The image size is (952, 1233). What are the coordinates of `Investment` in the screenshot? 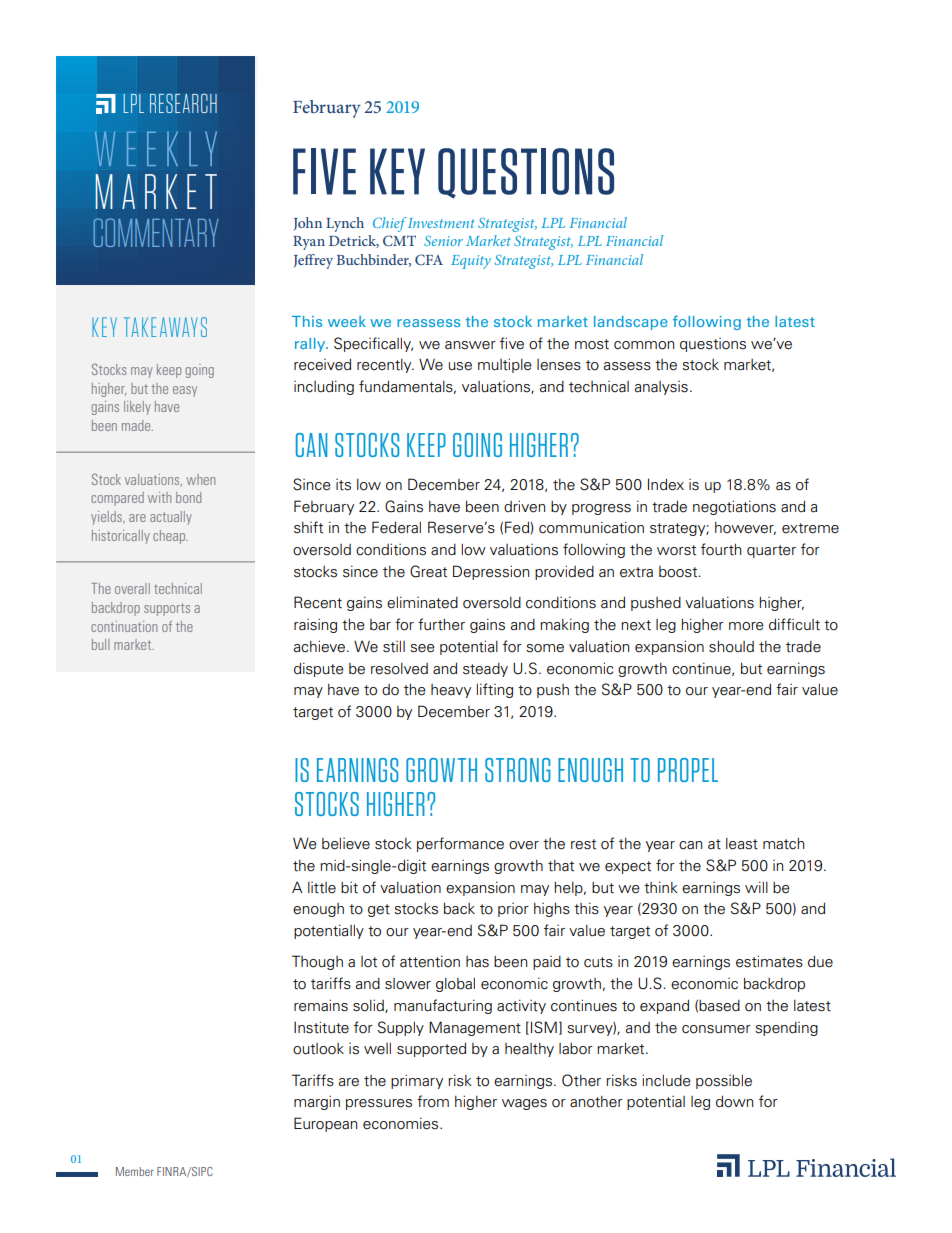 It's located at (441, 223).
